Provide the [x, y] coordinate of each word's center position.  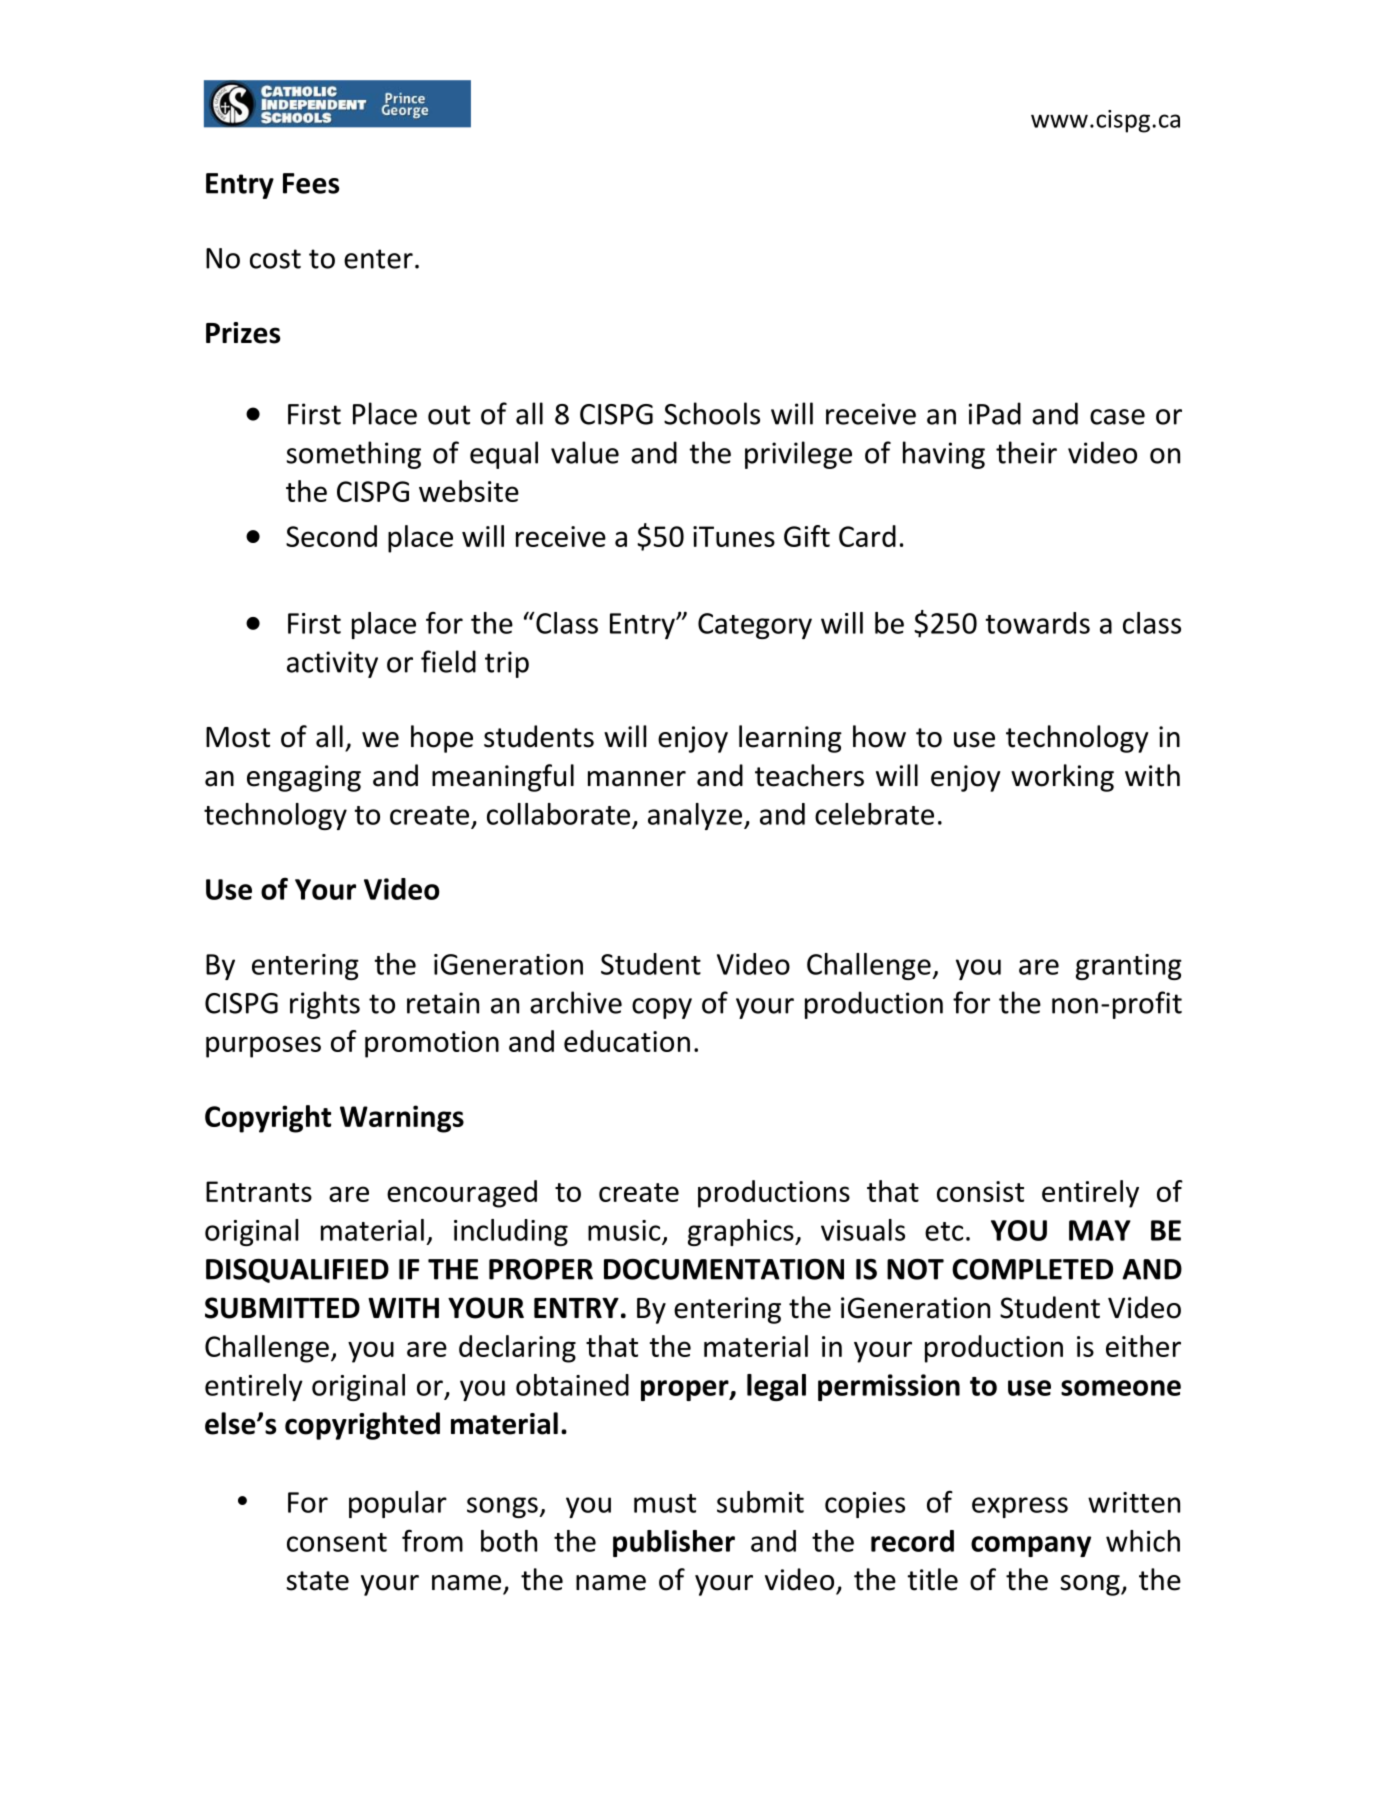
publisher [674, 1543]
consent [337, 1542]
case [1117, 417]
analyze [696, 816]
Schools [712, 413]
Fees [311, 183]
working [1062, 778]
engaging [304, 778]
